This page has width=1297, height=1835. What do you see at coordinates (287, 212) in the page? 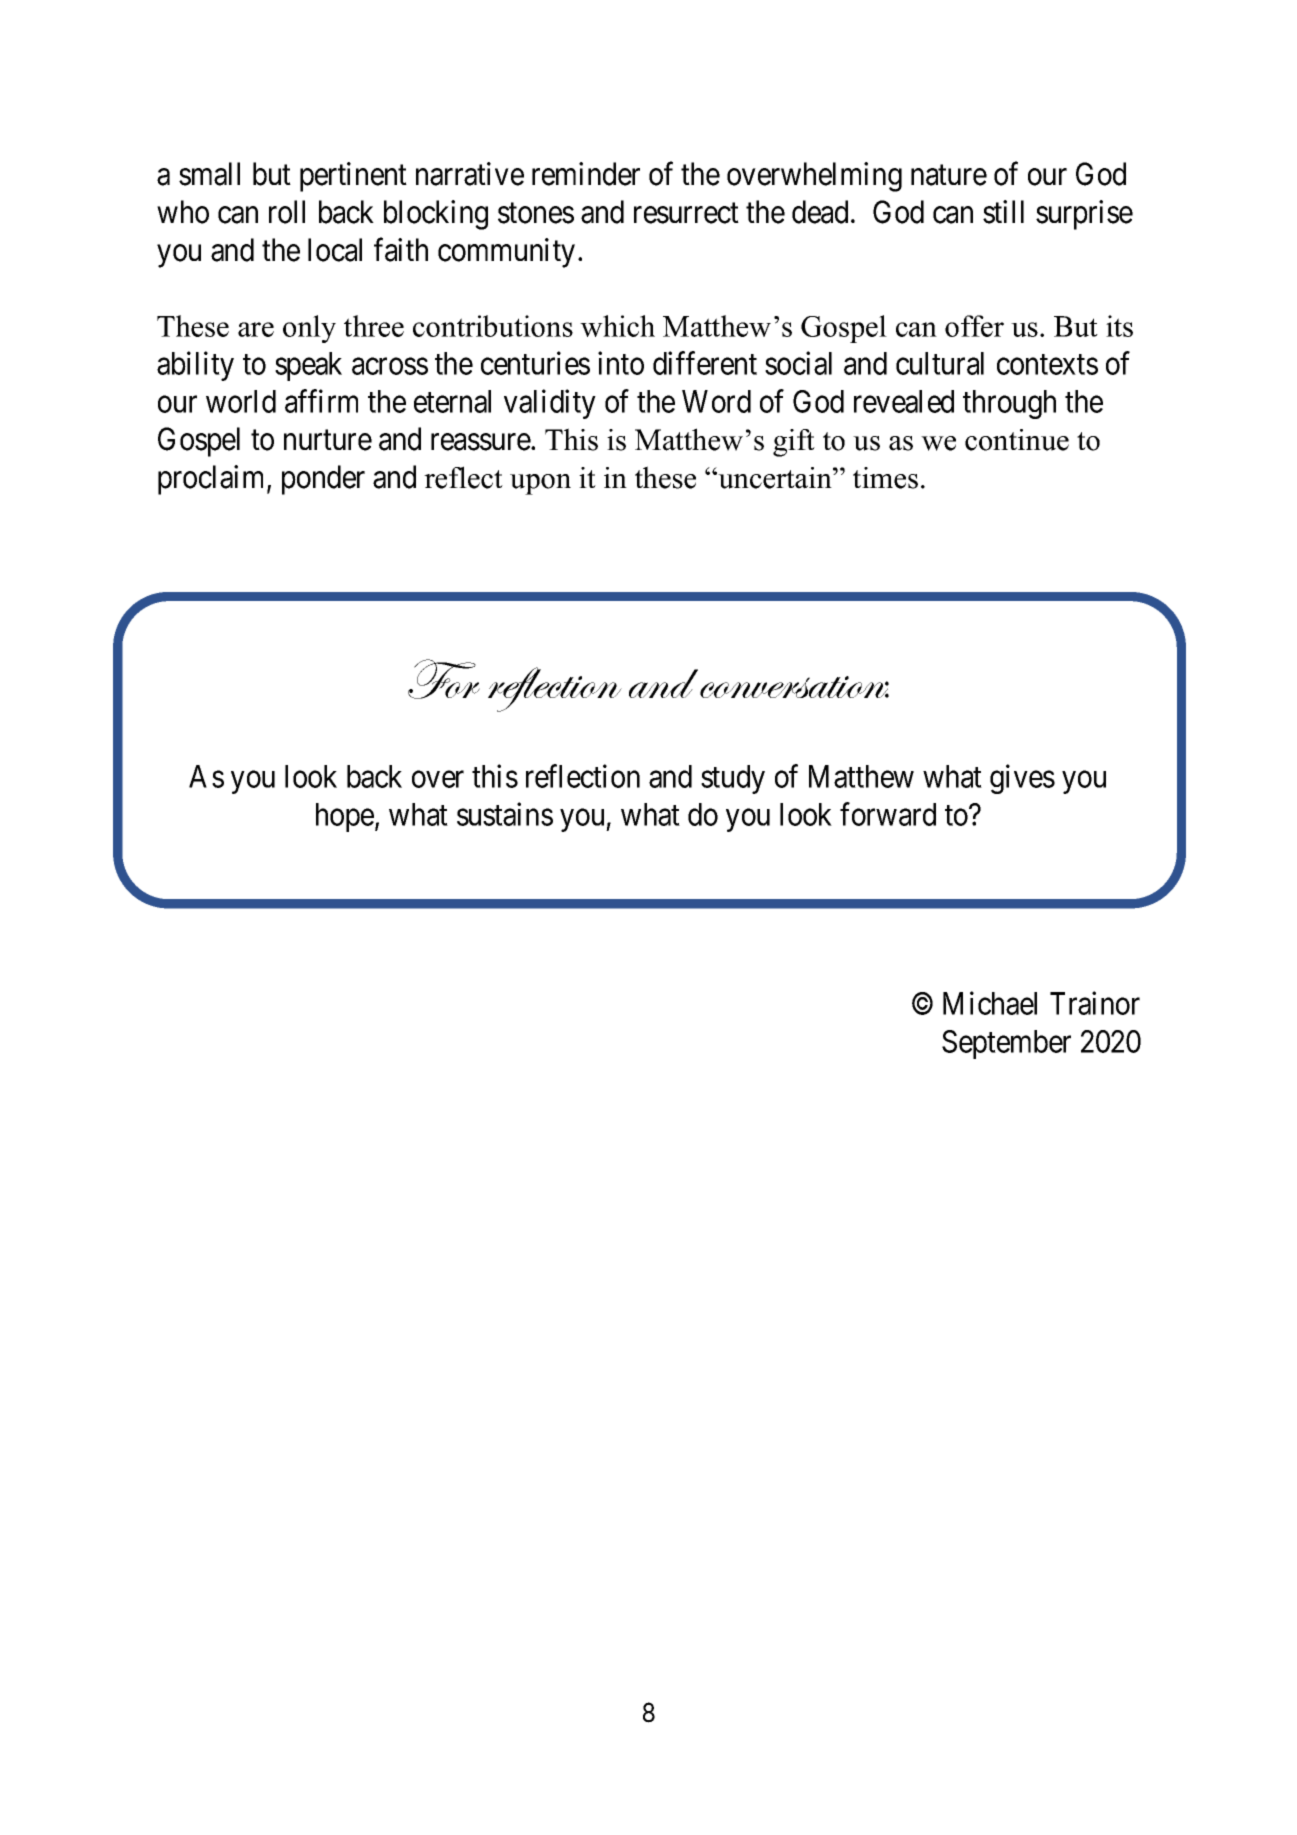
I see `roll` at bounding box center [287, 212].
